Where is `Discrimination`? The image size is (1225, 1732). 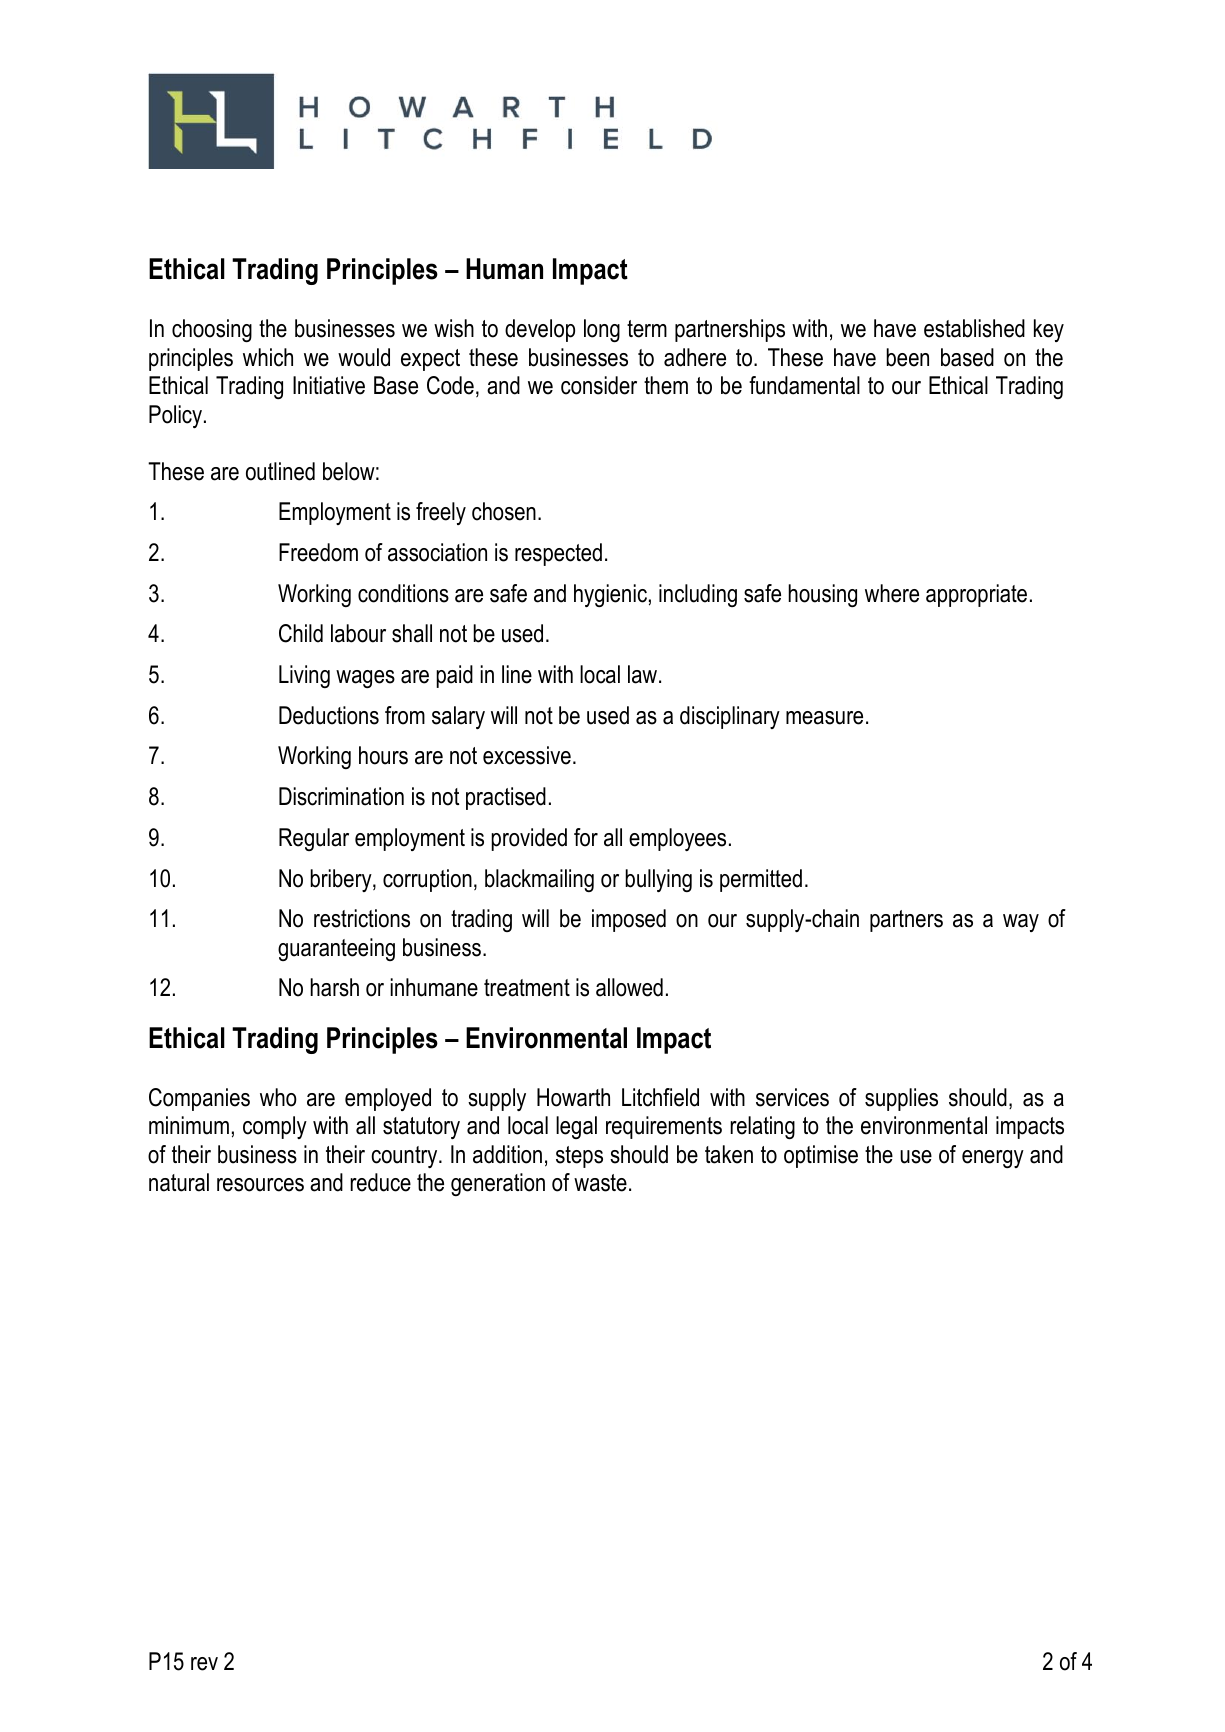 Discrimination is located at coordinates (341, 796).
